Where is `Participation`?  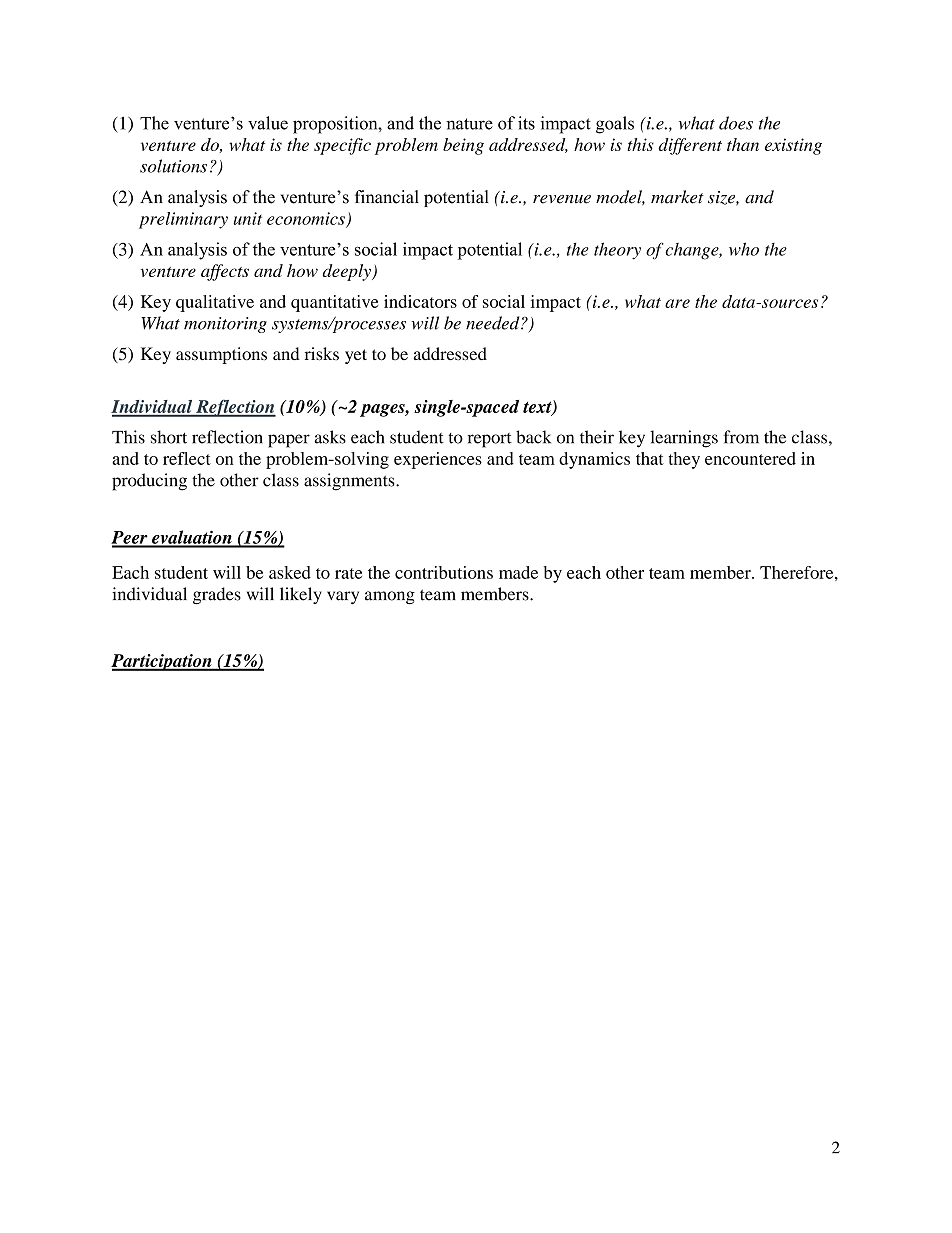
Participation is located at coordinates (162, 662).
